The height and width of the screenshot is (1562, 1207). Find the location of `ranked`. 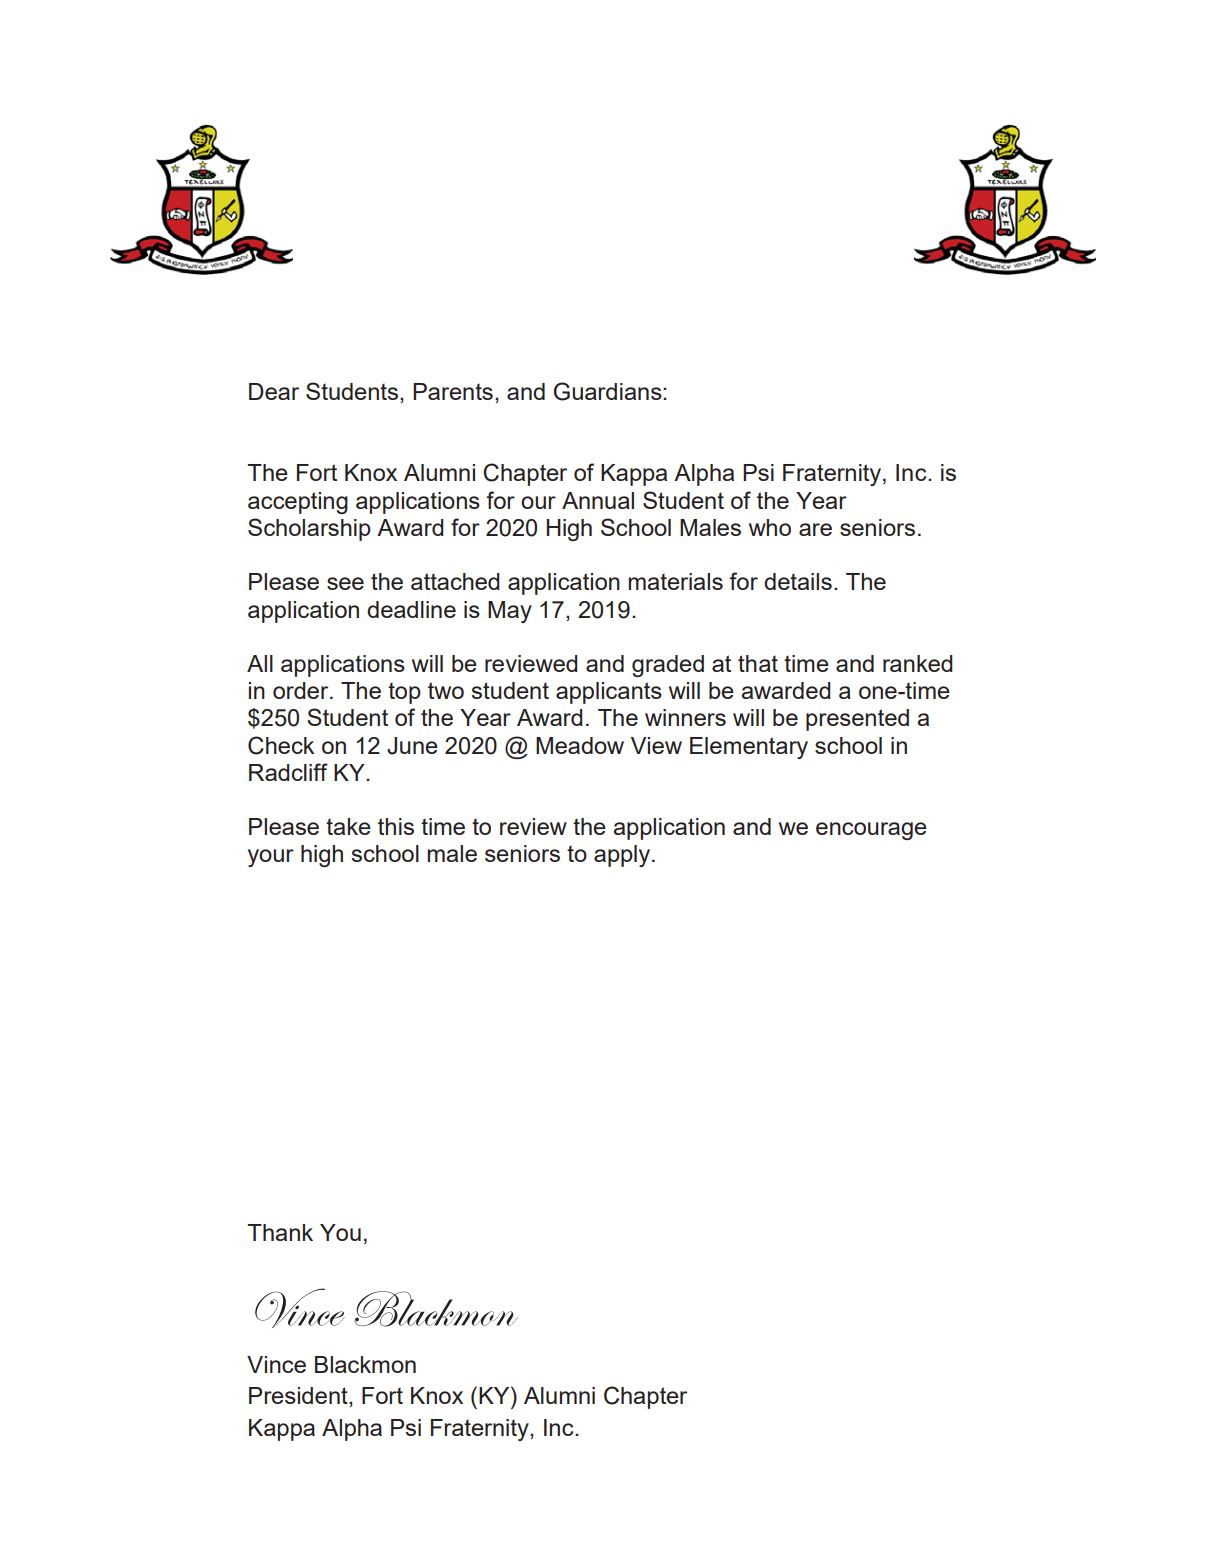

ranked is located at coordinates (918, 663).
